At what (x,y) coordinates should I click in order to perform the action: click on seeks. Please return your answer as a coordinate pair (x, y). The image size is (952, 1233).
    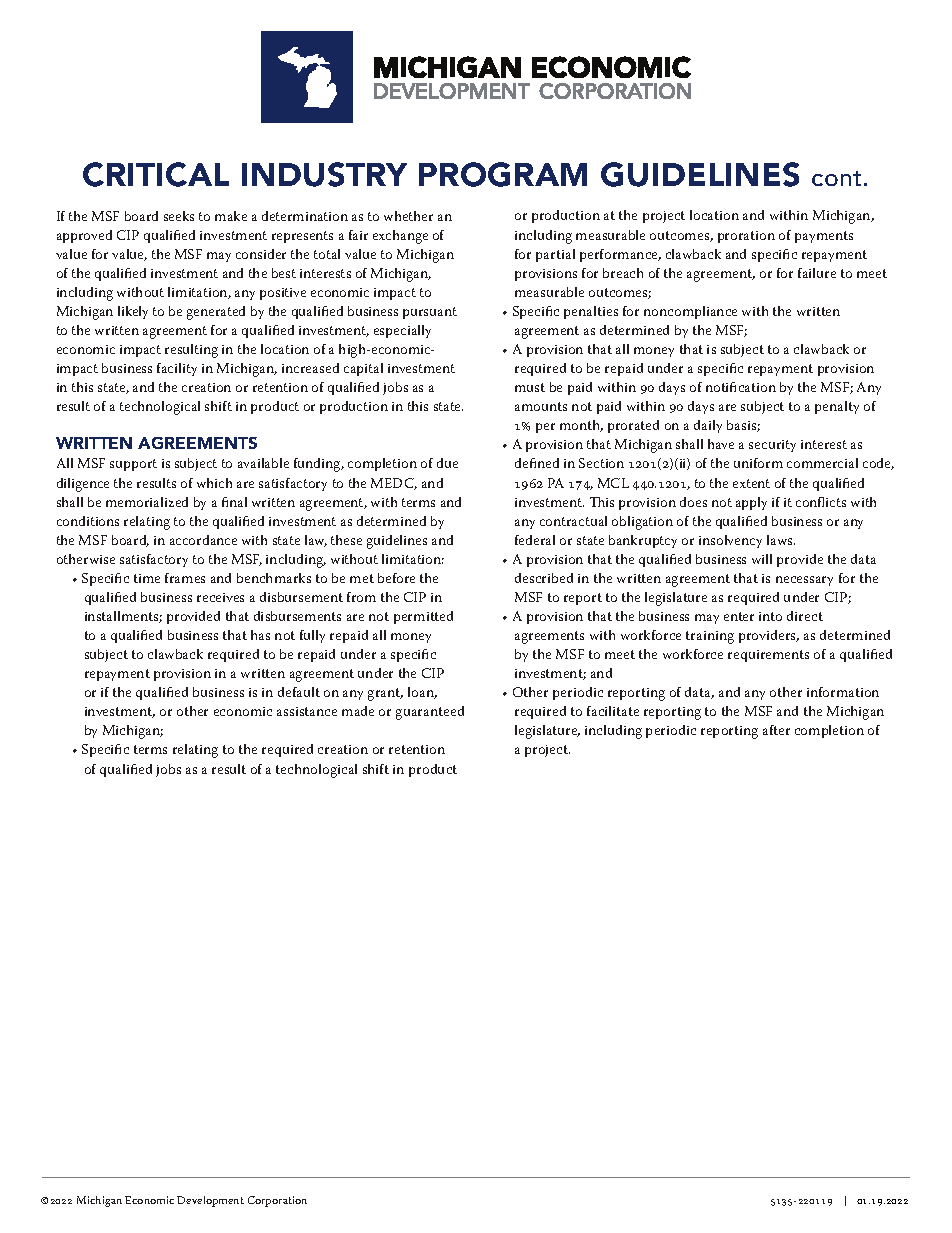
    Looking at the image, I should click on (179, 216).
